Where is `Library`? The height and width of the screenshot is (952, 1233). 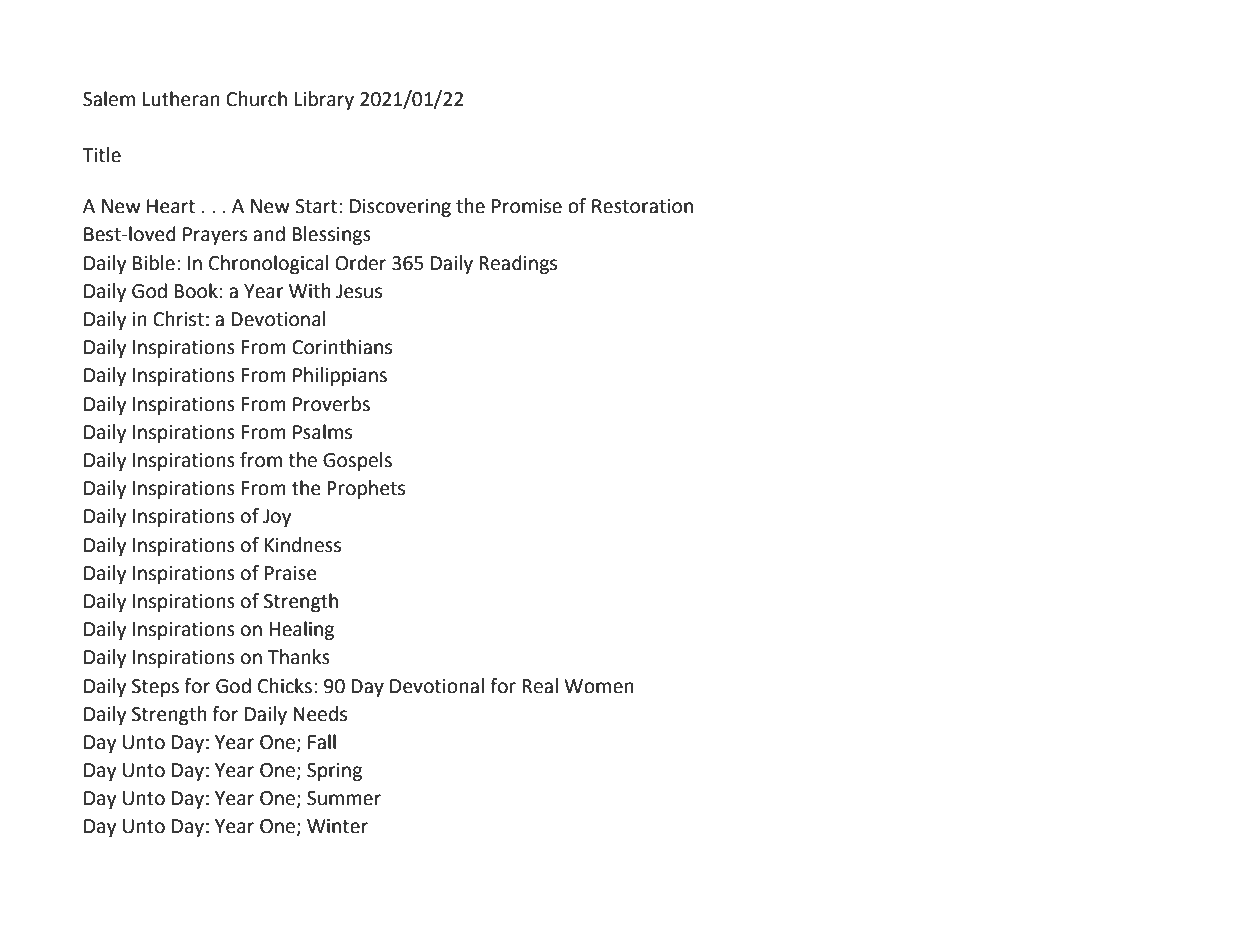 Library is located at coordinates (324, 100).
